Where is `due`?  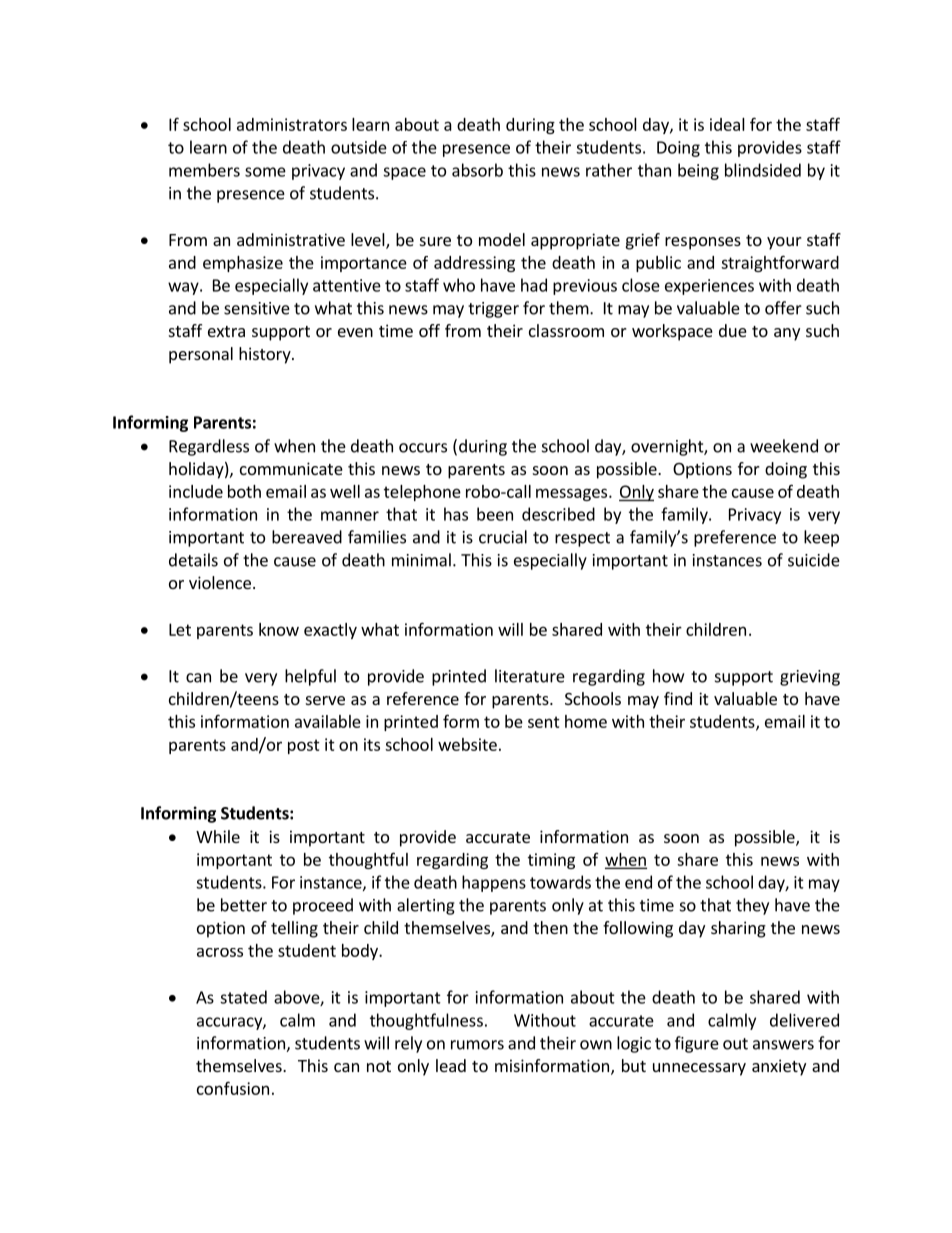 due is located at coordinates (733, 330).
